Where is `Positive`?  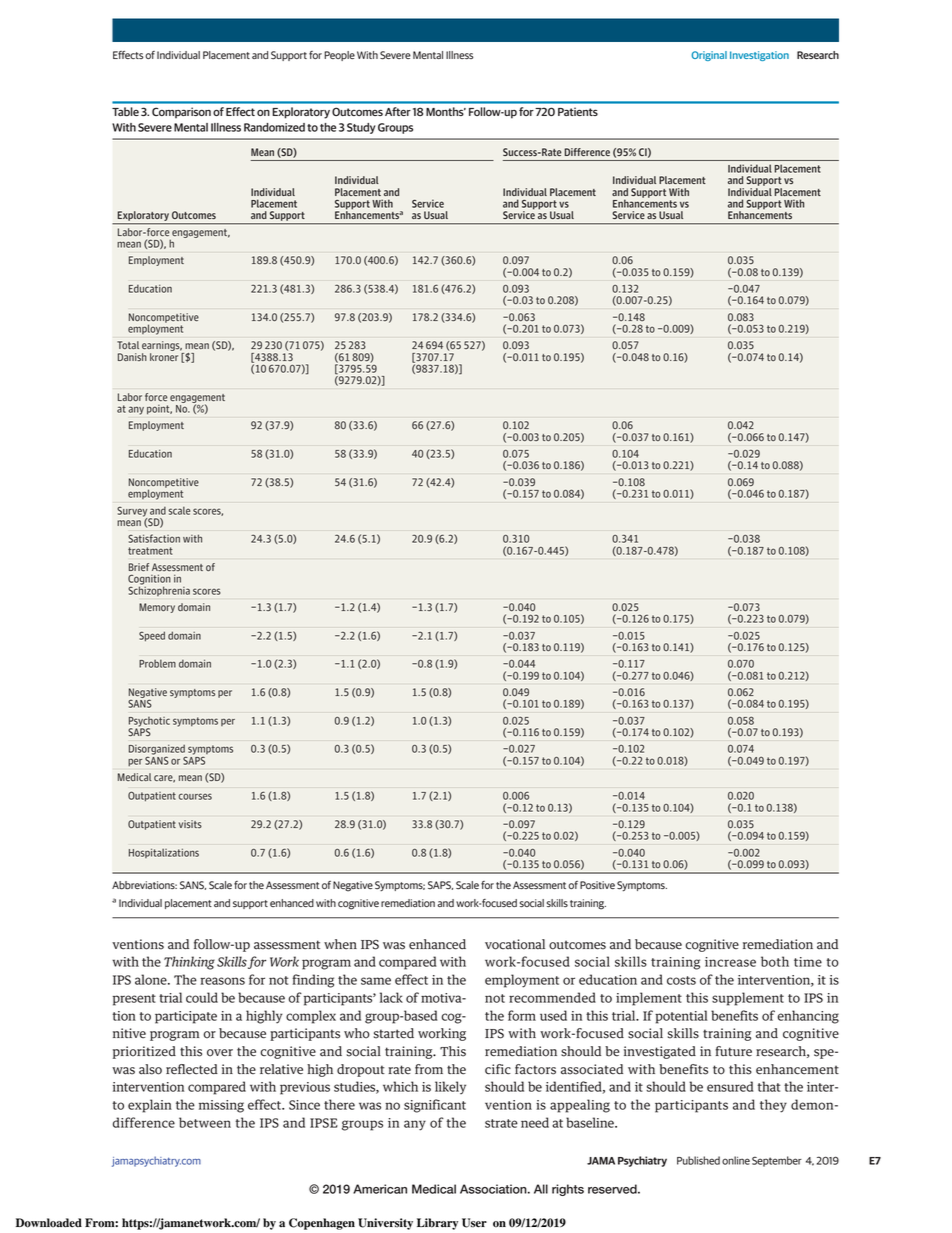
Positive is located at coordinates (597, 885).
